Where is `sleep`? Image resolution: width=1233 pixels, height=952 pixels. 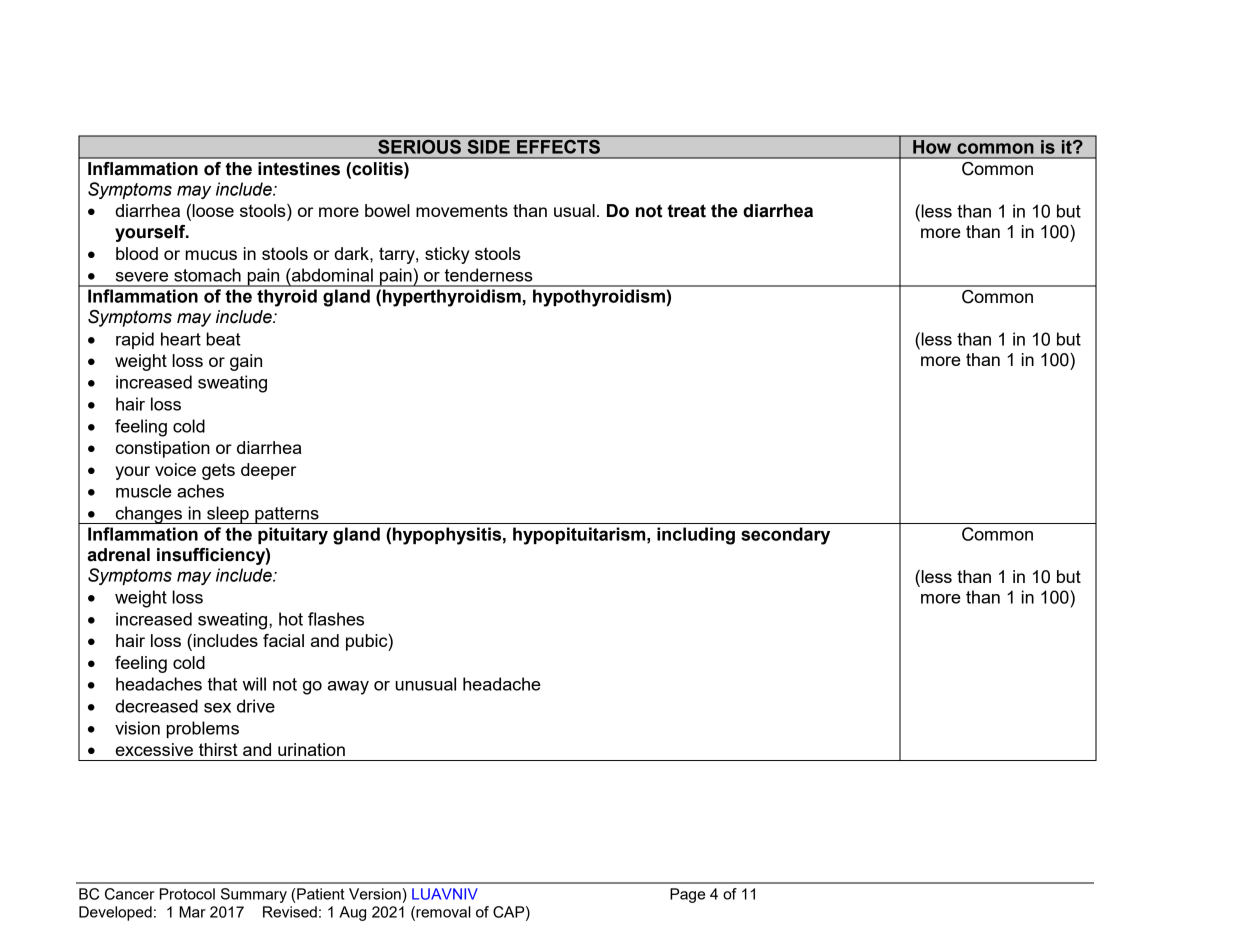 sleep is located at coordinates (228, 515).
